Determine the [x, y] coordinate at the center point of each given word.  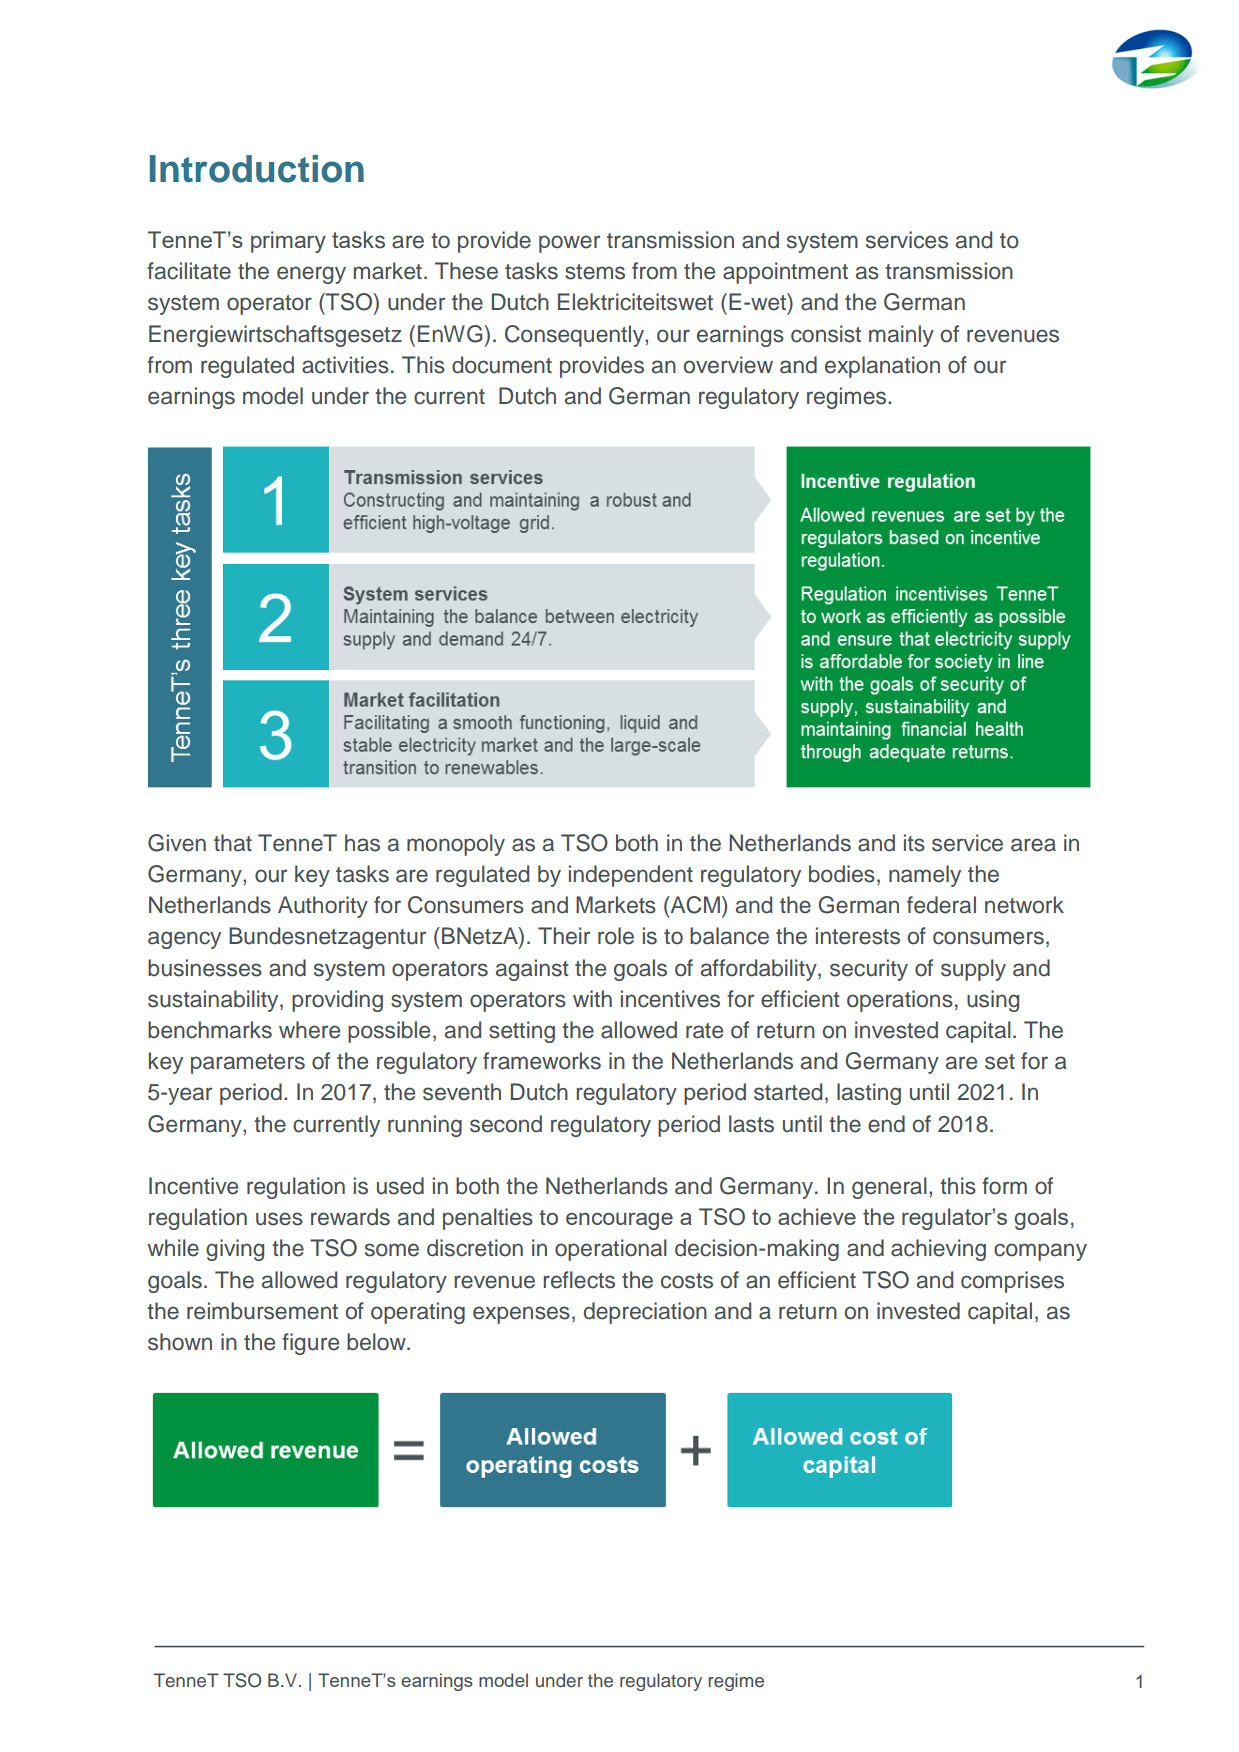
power [569, 244]
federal [941, 905]
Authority [323, 907]
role [616, 936]
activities [345, 365]
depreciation [645, 1313]
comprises [1012, 1282]
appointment [785, 273]
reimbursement [262, 1311]
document [502, 365]
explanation [882, 367]
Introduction [257, 169]
